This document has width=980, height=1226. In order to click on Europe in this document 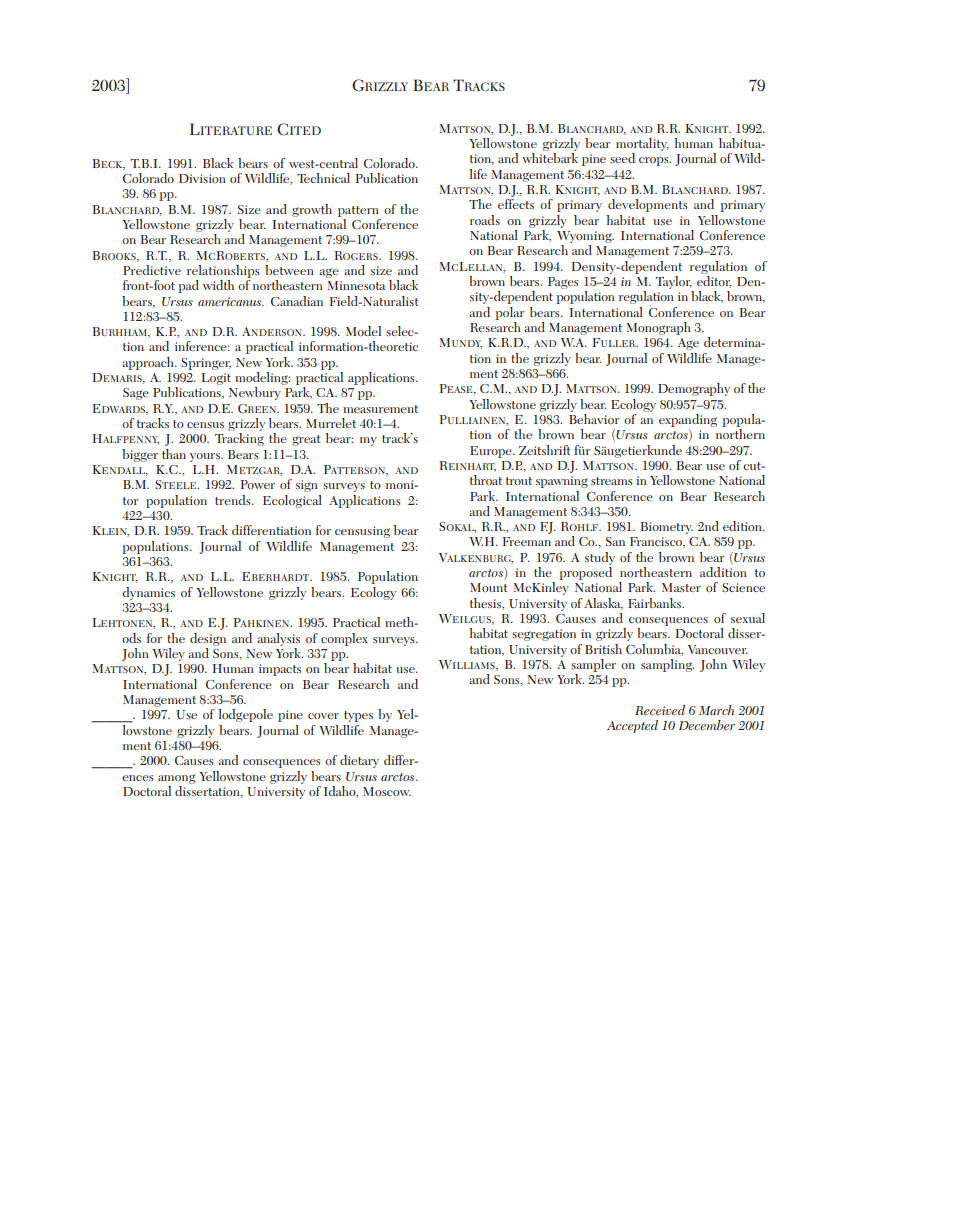, I will do `click(492, 452)`.
